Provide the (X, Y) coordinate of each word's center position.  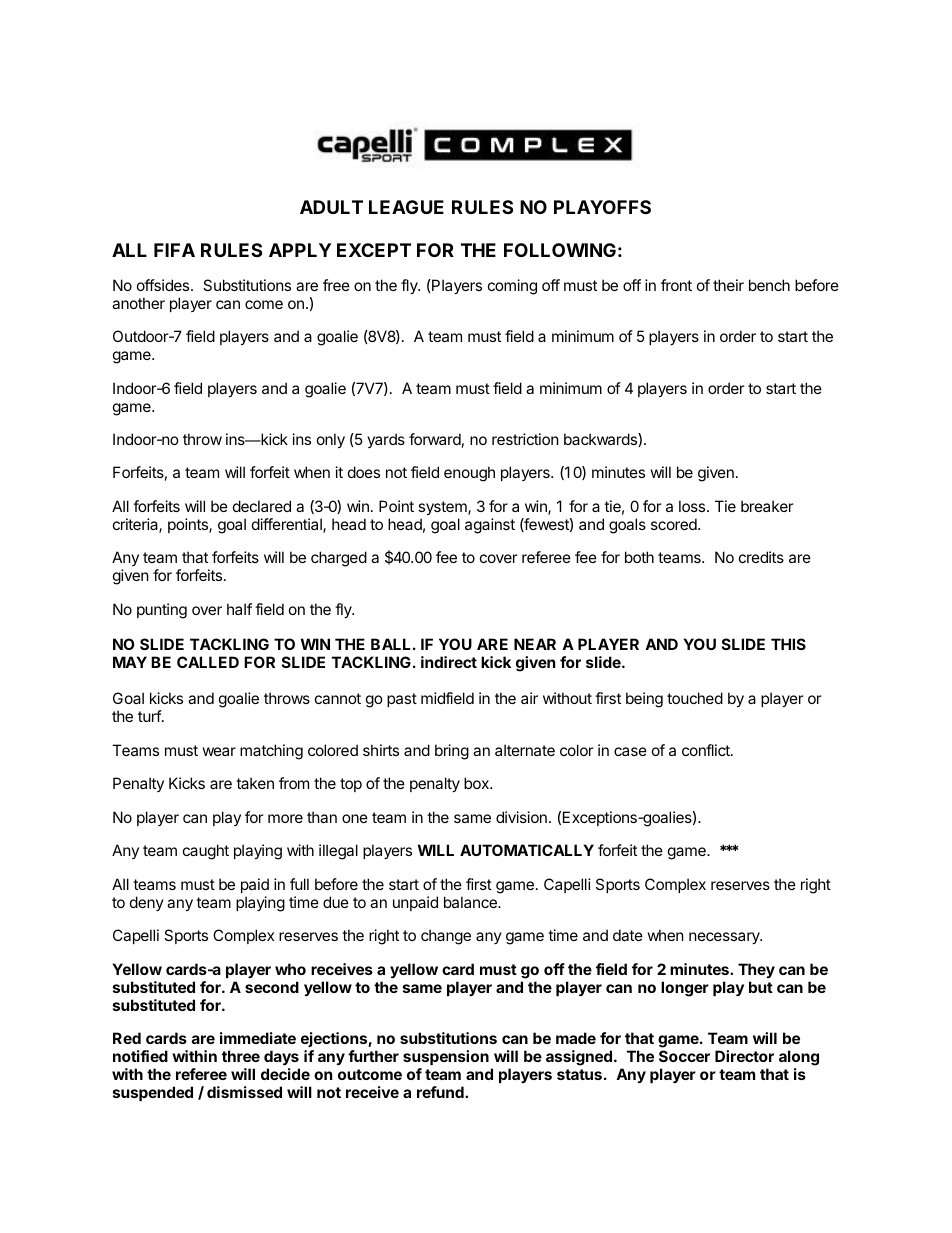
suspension (446, 1057)
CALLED (208, 662)
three (241, 1056)
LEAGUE (406, 207)
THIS (788, 644)
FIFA (174, 250)
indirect (449, 662)
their (728, 285)
